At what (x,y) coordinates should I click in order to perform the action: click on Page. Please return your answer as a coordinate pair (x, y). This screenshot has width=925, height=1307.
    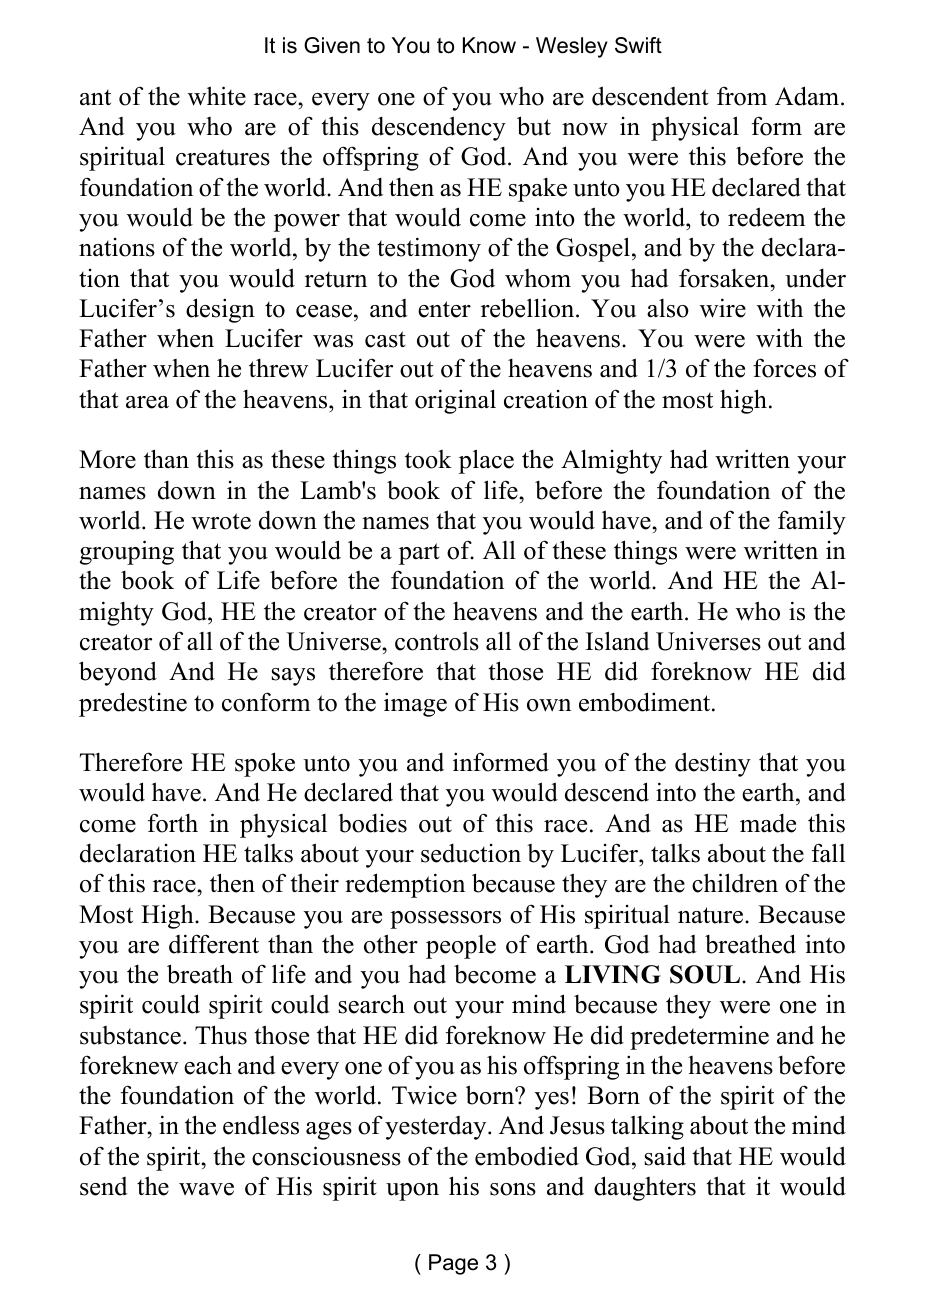
    Looking at the image, I should click on (453, 1264).
